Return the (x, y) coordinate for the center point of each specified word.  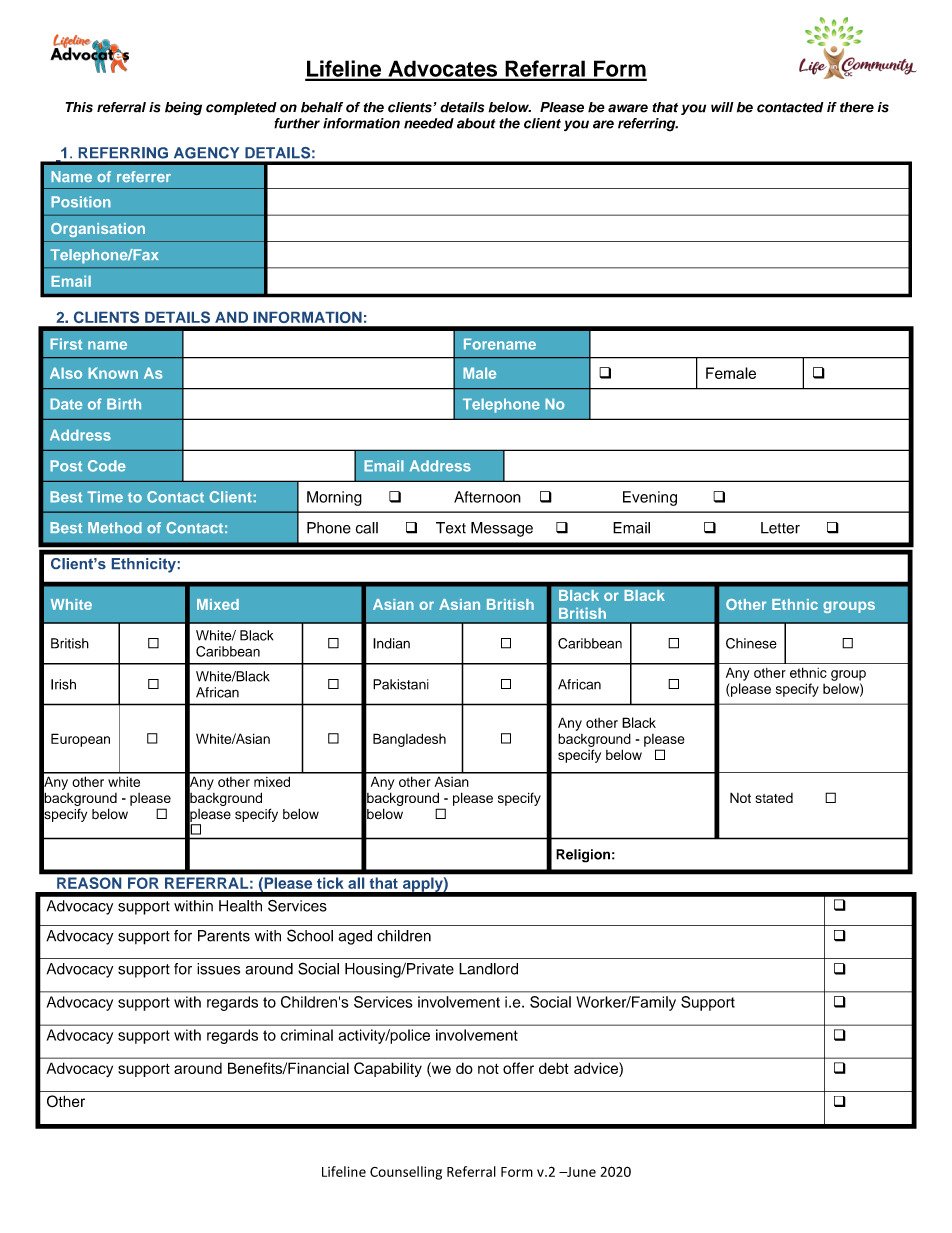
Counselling (406, 1173)
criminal (306, 1035)
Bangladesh (409, 740)
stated (774, 798)
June (580, 1172)
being (183, 109)
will (722, 107)
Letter (780, 528)
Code (107, 466)
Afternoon (487, 497)
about (476, 123)
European (80, 740)
